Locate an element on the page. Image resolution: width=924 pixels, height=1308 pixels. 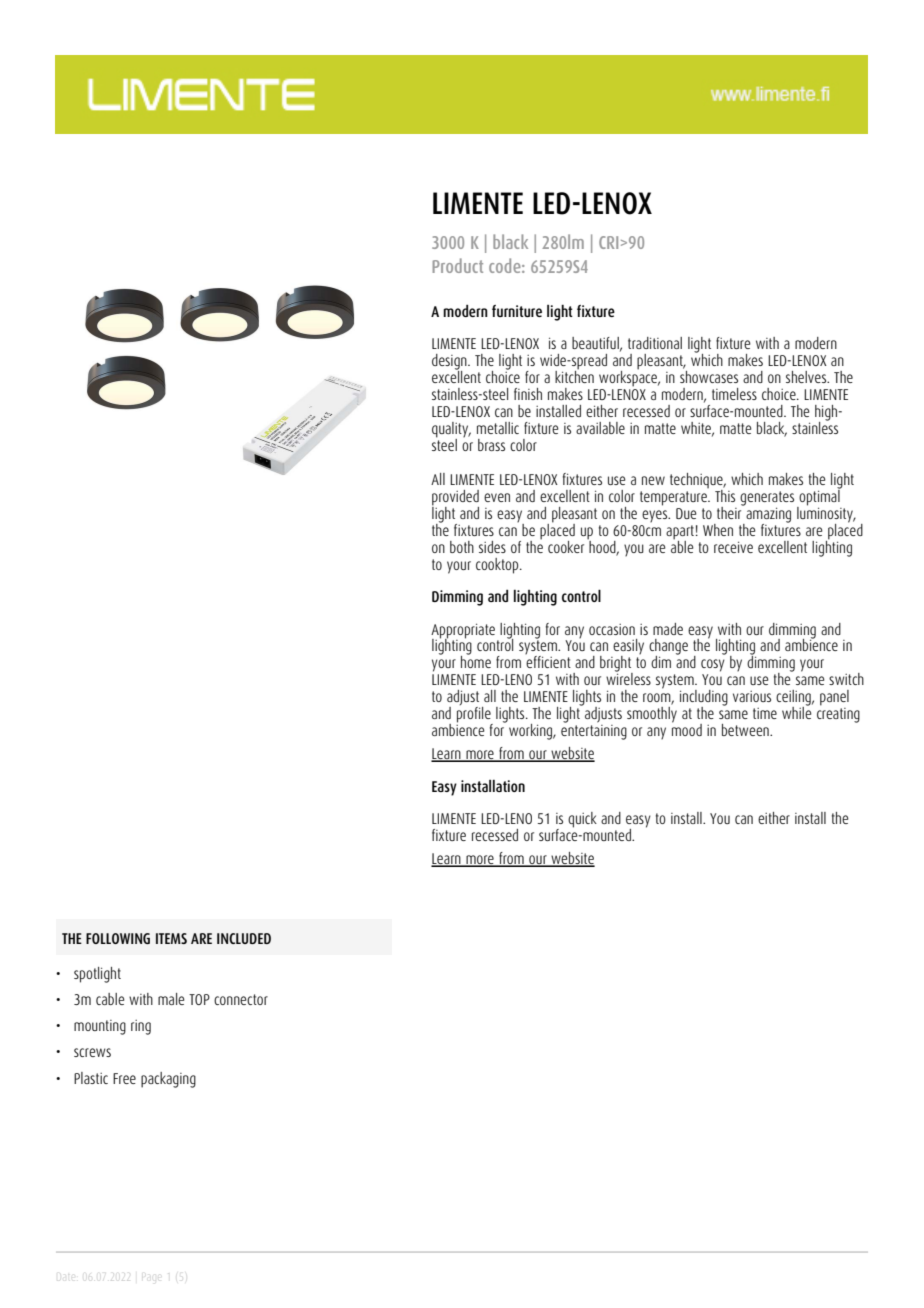
furniture is located at coordinates (517, 311).
